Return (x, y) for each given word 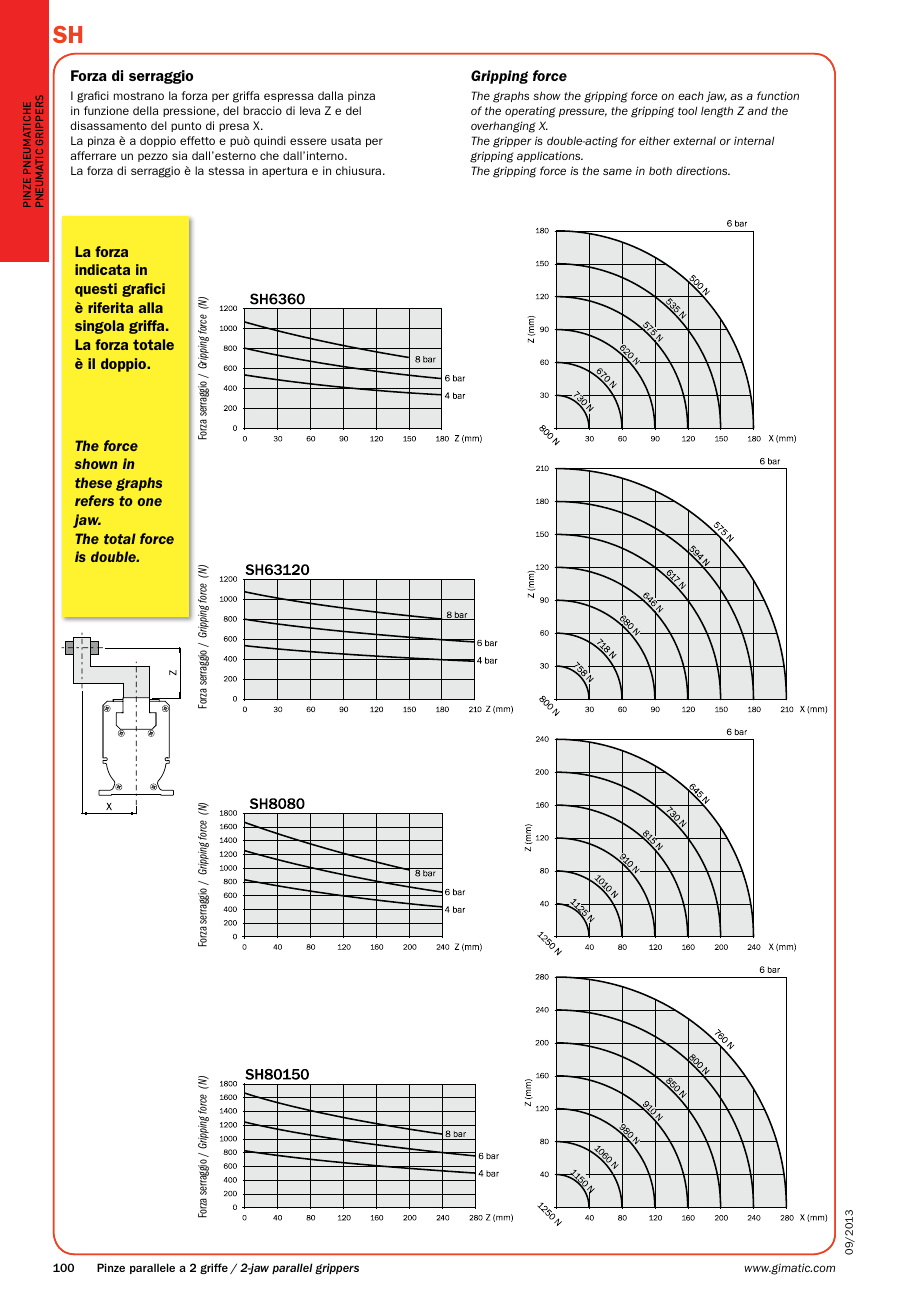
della (145, 110)
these (93, 482)
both (660, 171)
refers (94, 500)
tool (687, 110)
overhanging (503, 127)
